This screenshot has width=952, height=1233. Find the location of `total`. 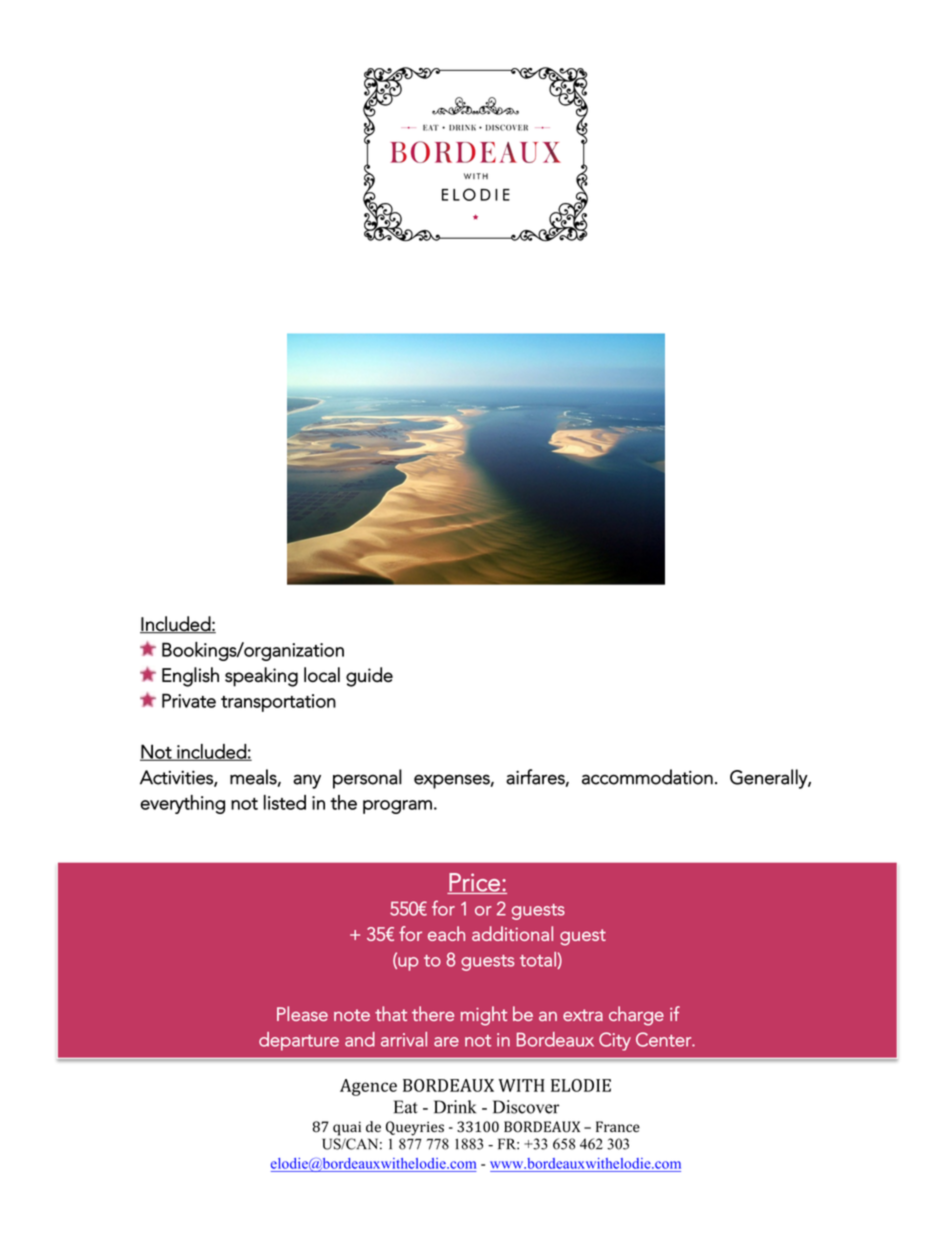

total is located at coordinates (539, 960).
